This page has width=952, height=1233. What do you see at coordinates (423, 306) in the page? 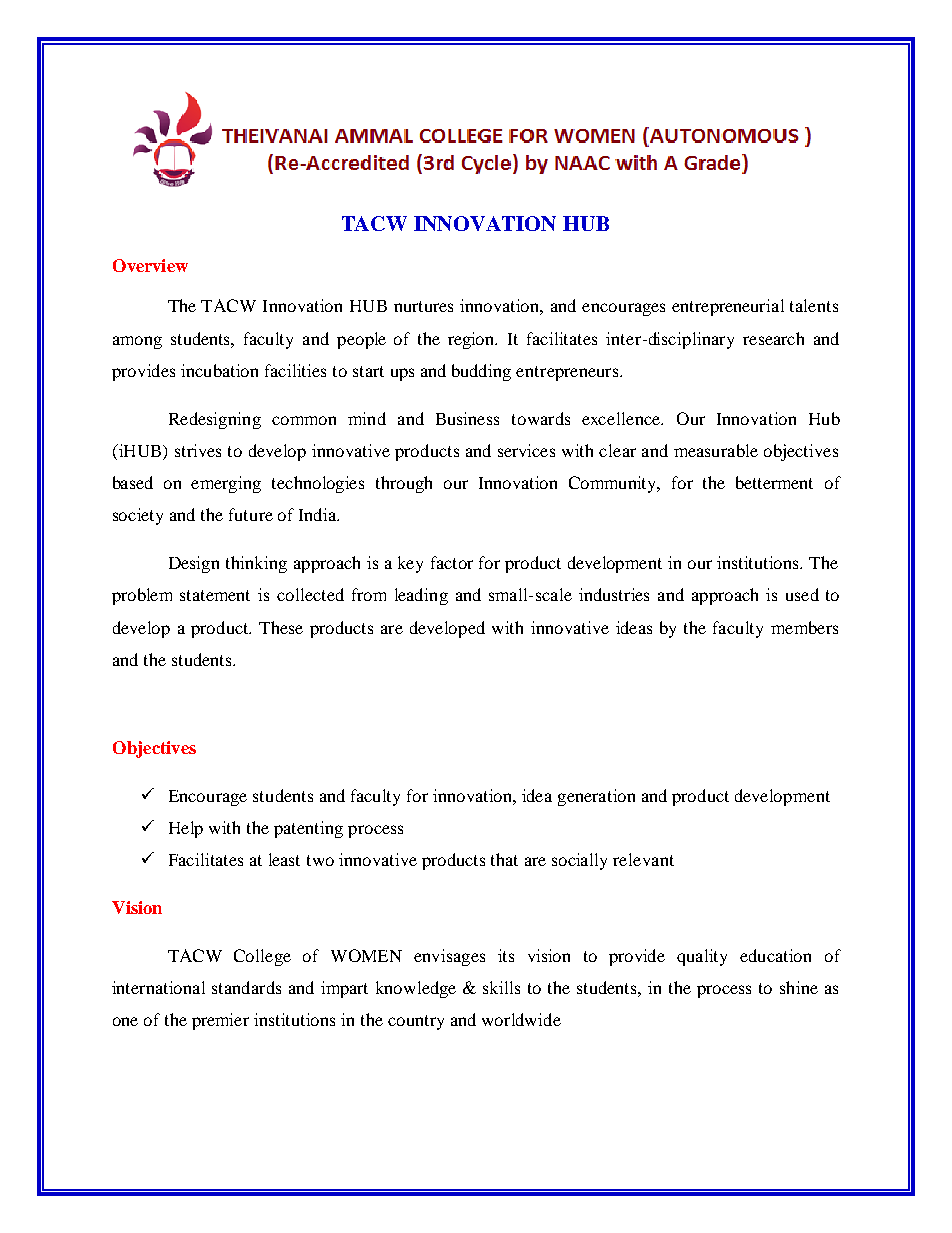
I see `nurtures` at bounding box center [423, 306].
